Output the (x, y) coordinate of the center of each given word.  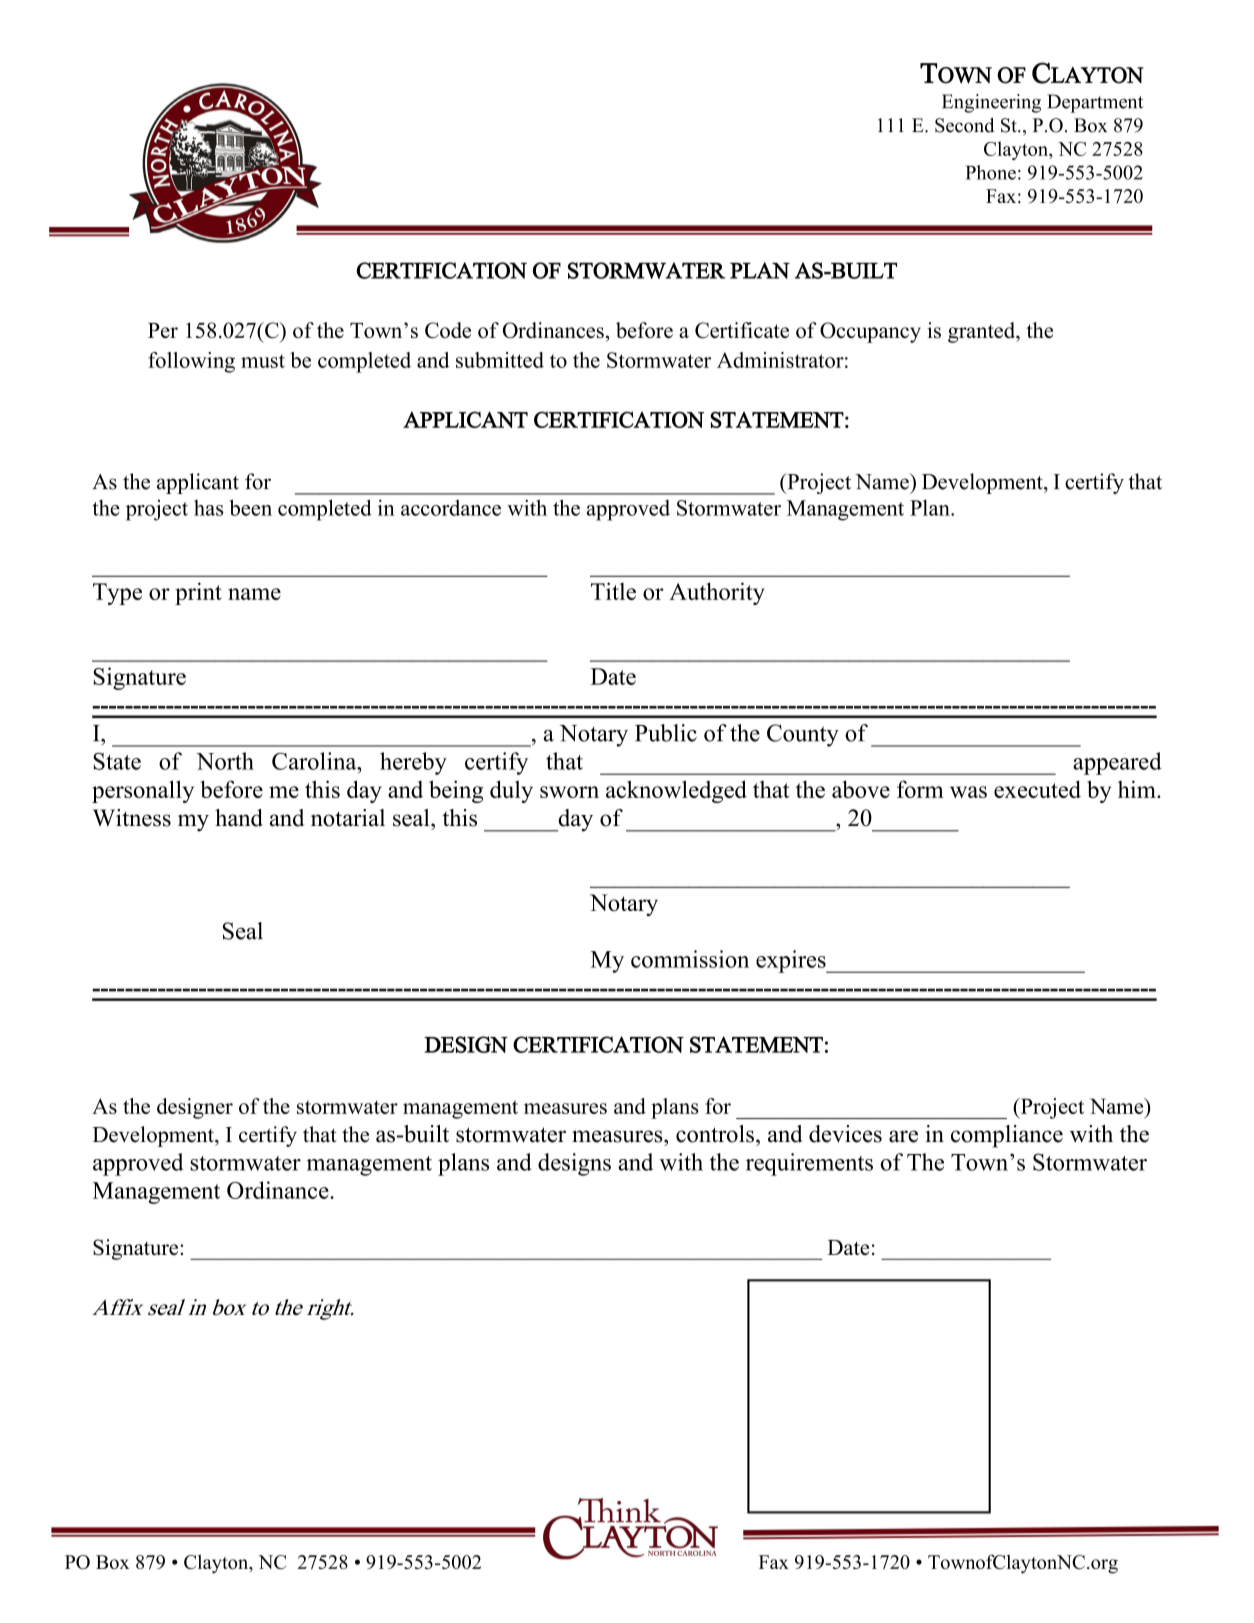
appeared (1117, 763)
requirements (809, 1164)
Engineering (991, 103)
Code (448, 330)
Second (964, 125)
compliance (1007, 1136)
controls (715, 1134)
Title (613, 591)
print (198, 593)
